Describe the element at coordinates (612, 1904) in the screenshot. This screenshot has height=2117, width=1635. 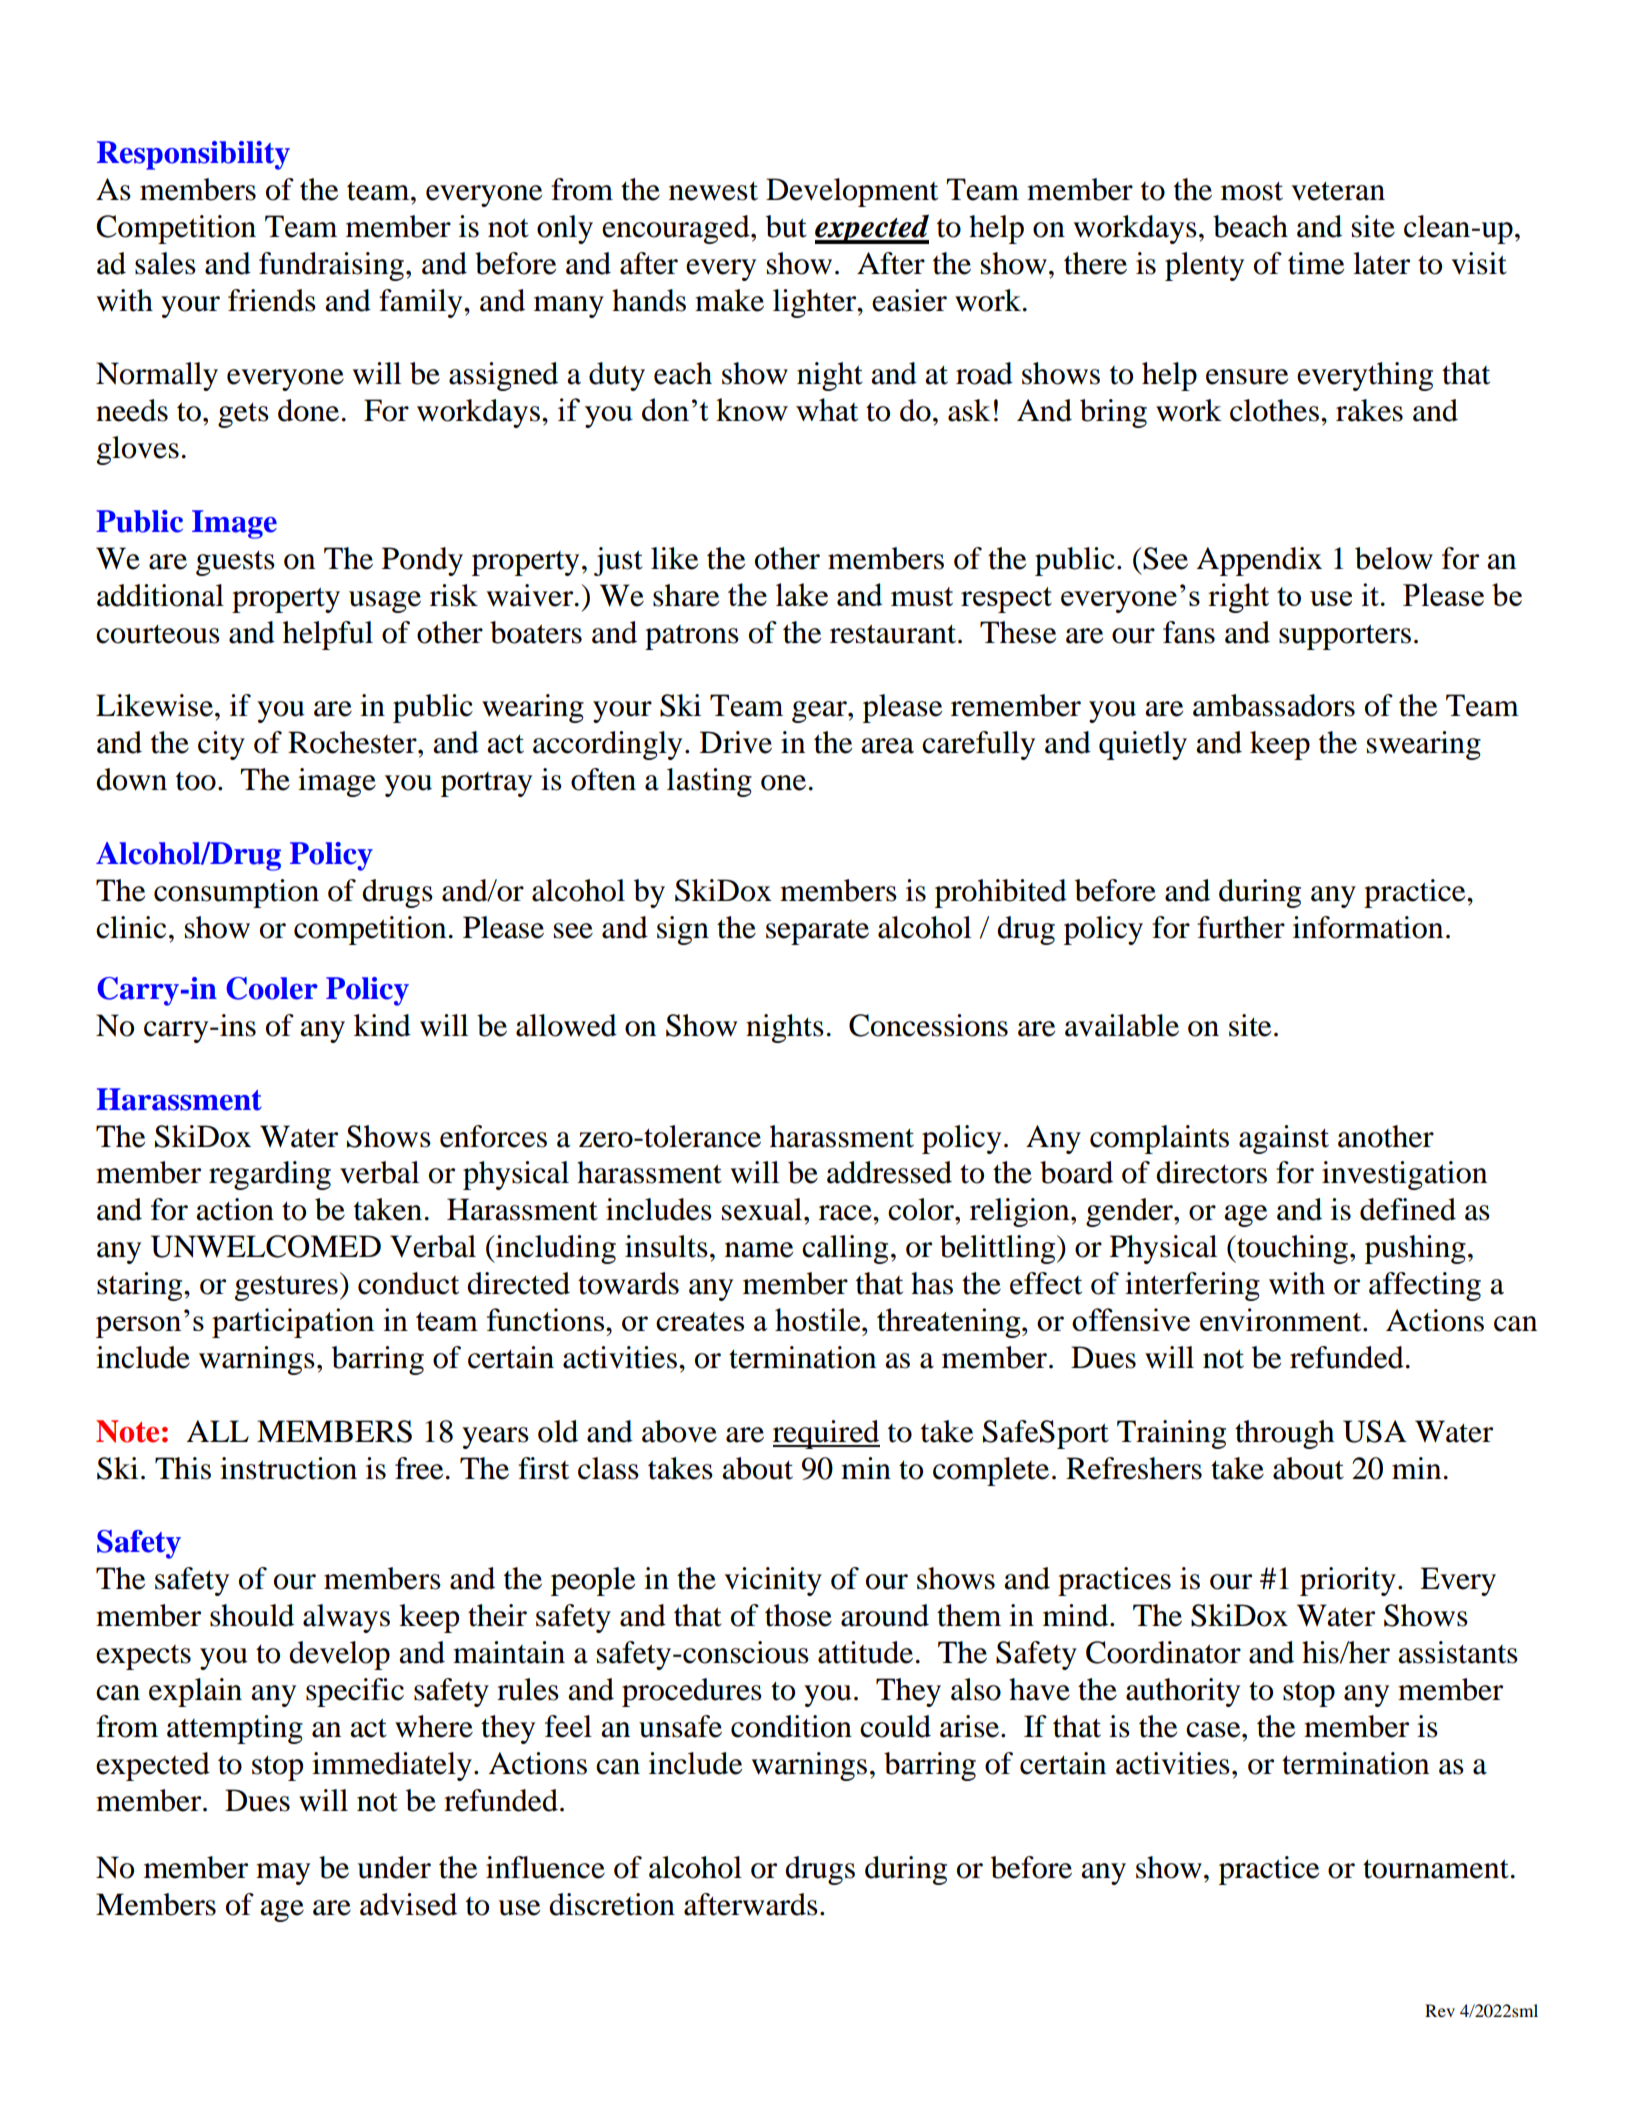
I see `discretion` at that location.
